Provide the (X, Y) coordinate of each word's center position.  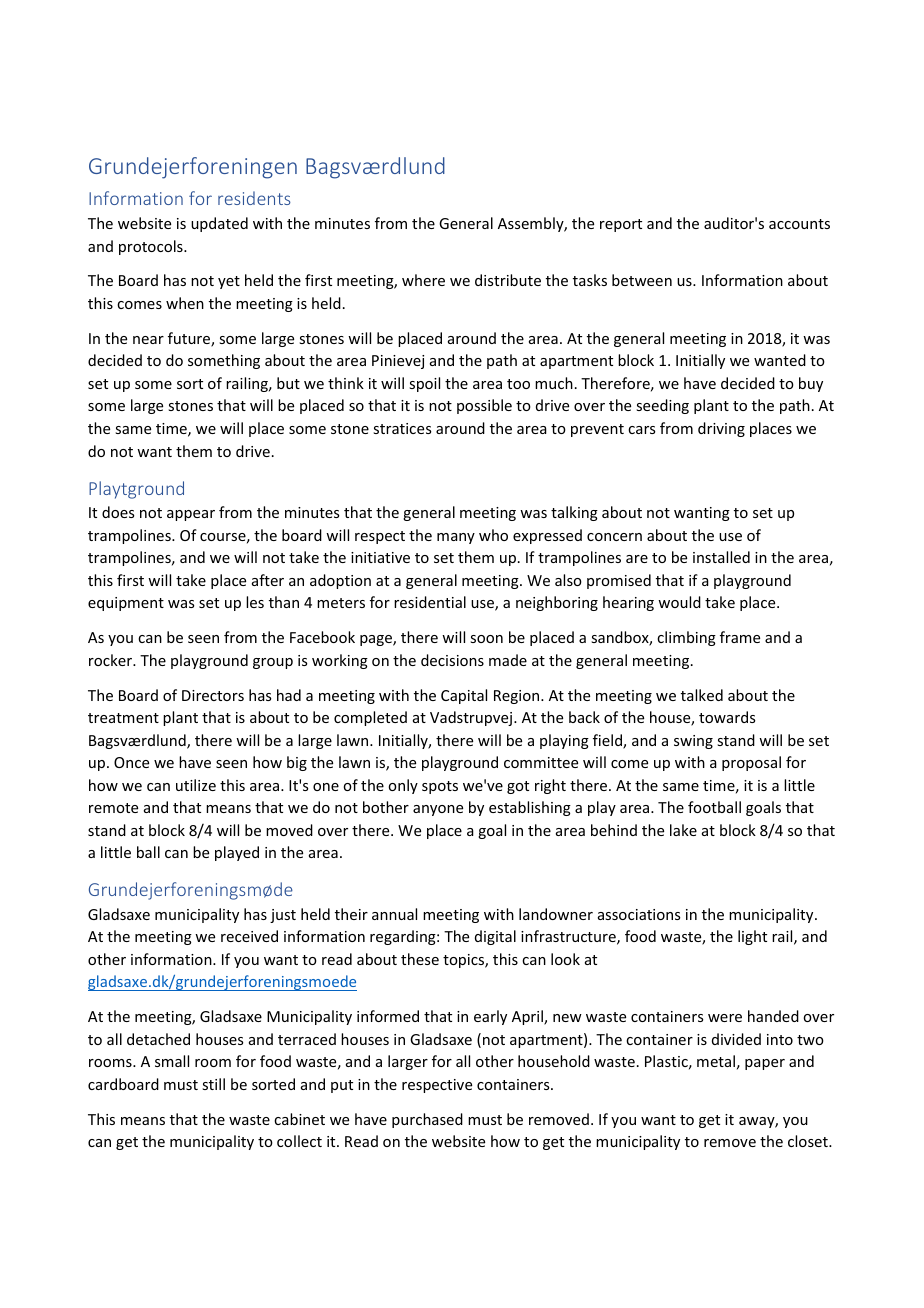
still (213, 1084)
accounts (799, 224)
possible (484, 406)
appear (191, 515)
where (423, 280)
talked (702, 695)
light (752, 937)
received (249, 936)
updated (219, 224)
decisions (452, 660)
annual (394, 914)
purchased (427, 1120)
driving (721, 429)
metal (716, 1061)
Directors (213, 695)
